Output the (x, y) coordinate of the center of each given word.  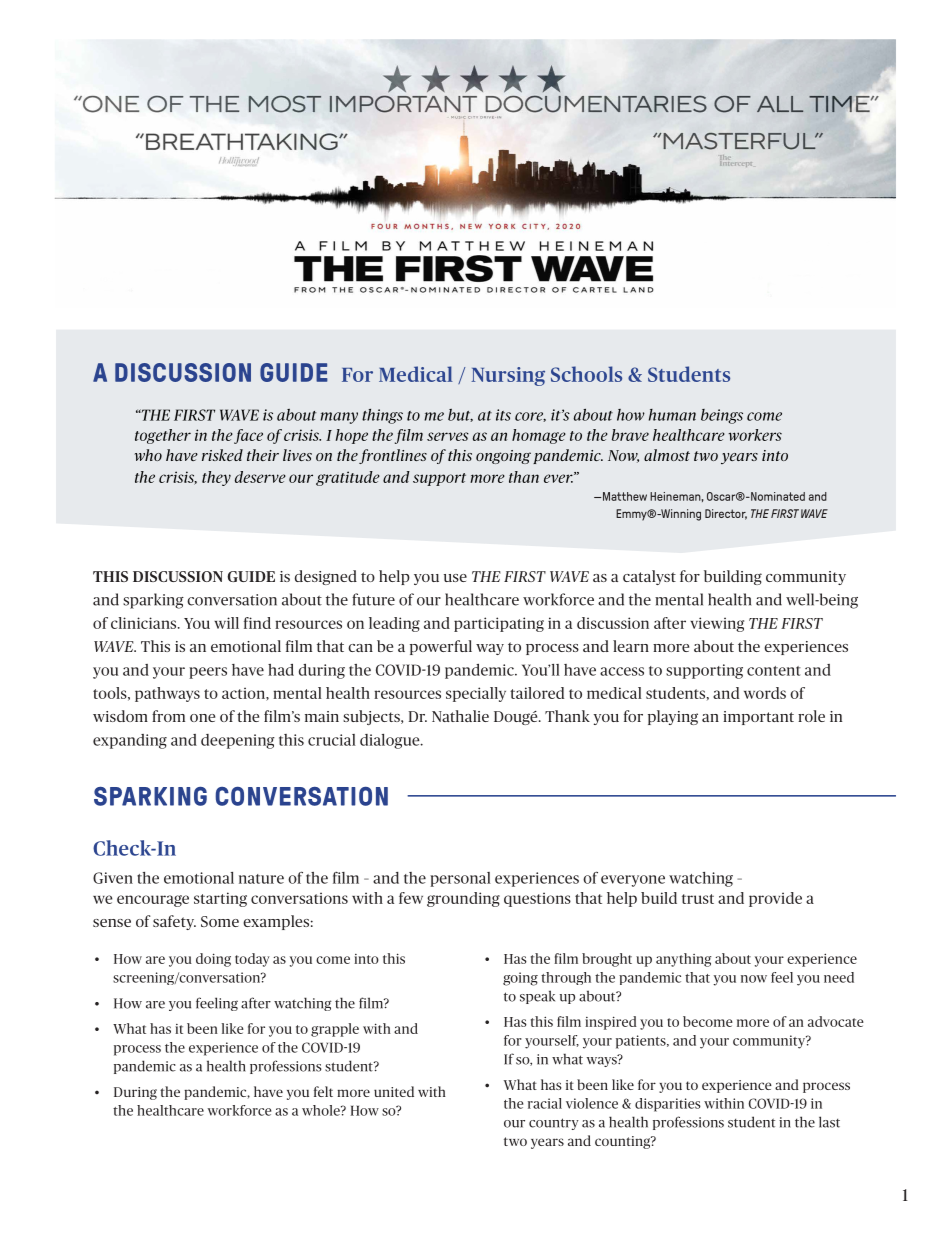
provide (775, 899)
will (226, 623)
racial (545, 1103)
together (163, 436)
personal (460, 879)
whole (322, 1110)
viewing (717, 624)
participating (499, 624)
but (460, 415)
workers (755, 435)
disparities (668, 1105)
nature (261, 879)
